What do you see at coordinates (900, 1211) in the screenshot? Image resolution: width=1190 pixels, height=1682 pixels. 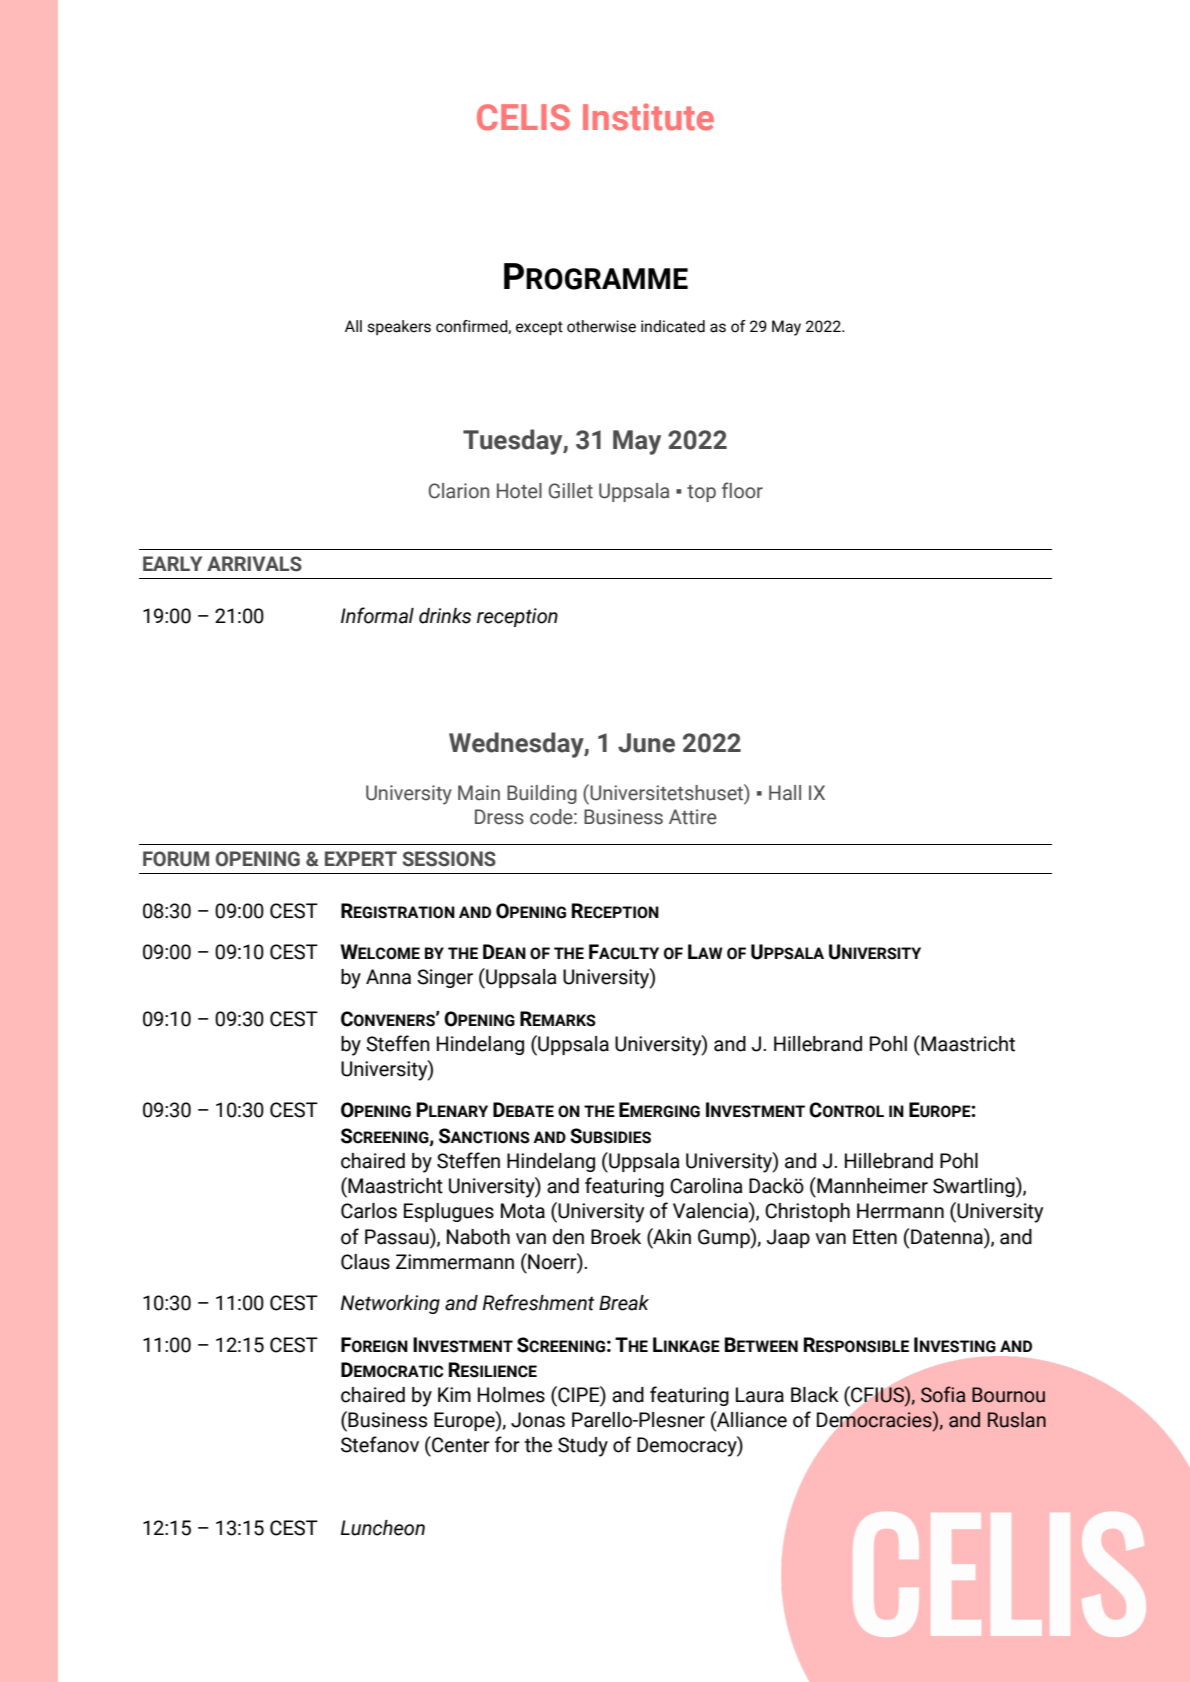 I see `Herrmann` at bounding box center [900, 1211].
